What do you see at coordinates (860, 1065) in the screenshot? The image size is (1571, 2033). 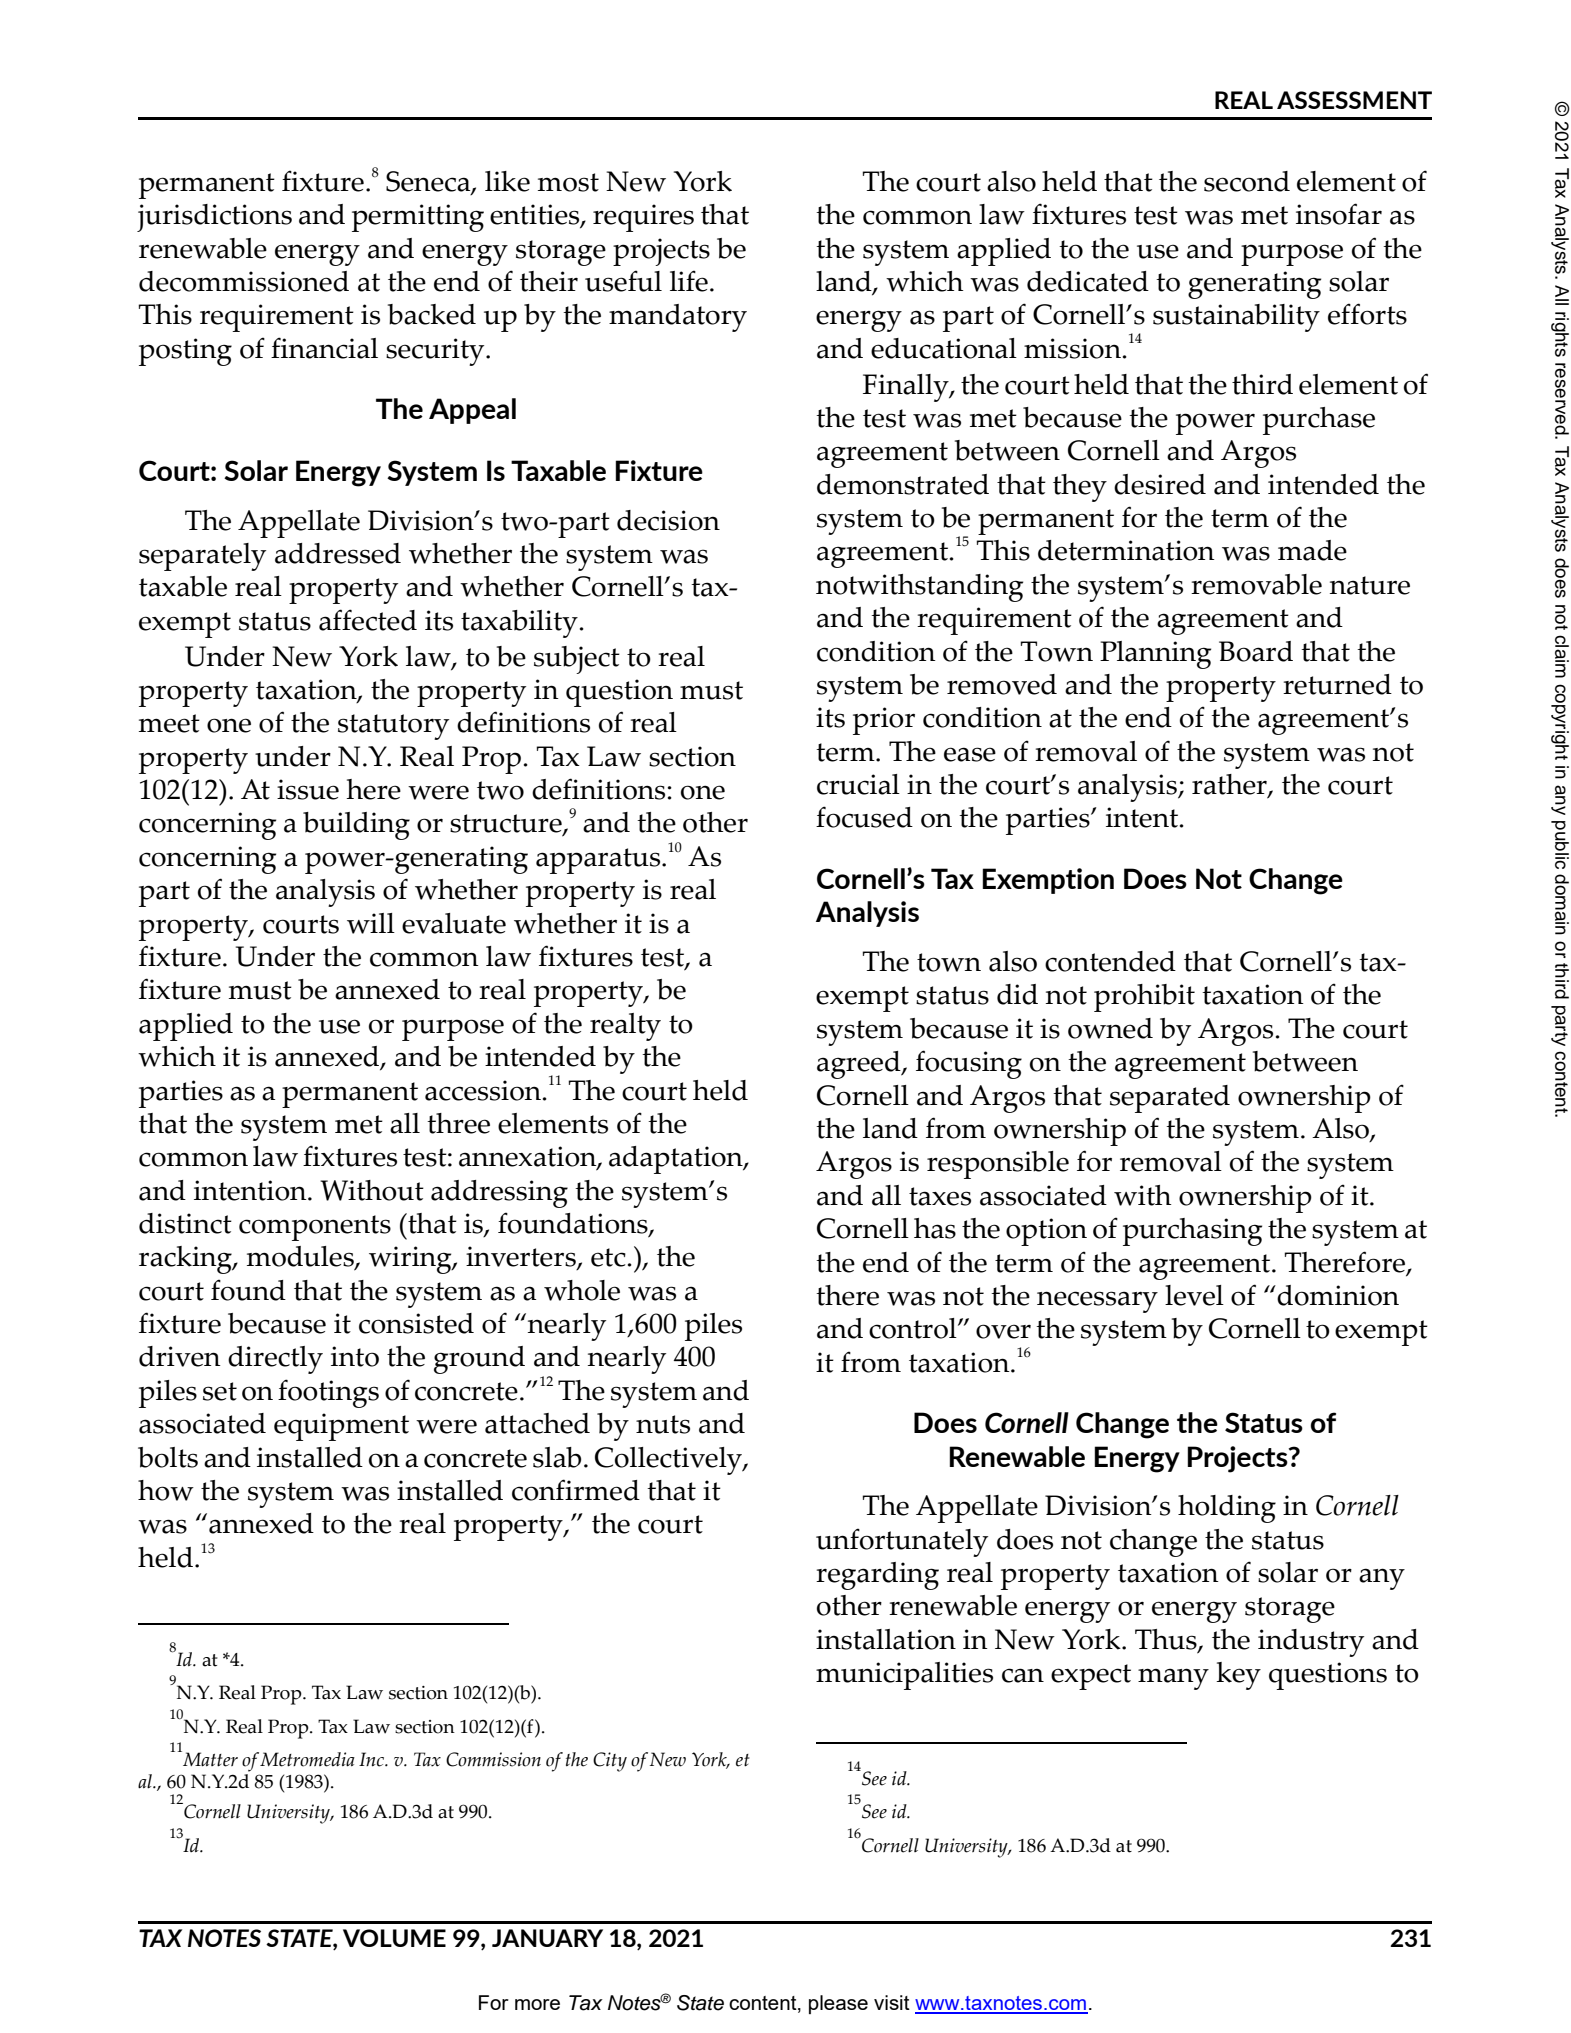 I see `agreed` at bounding box center [860, 1065].
